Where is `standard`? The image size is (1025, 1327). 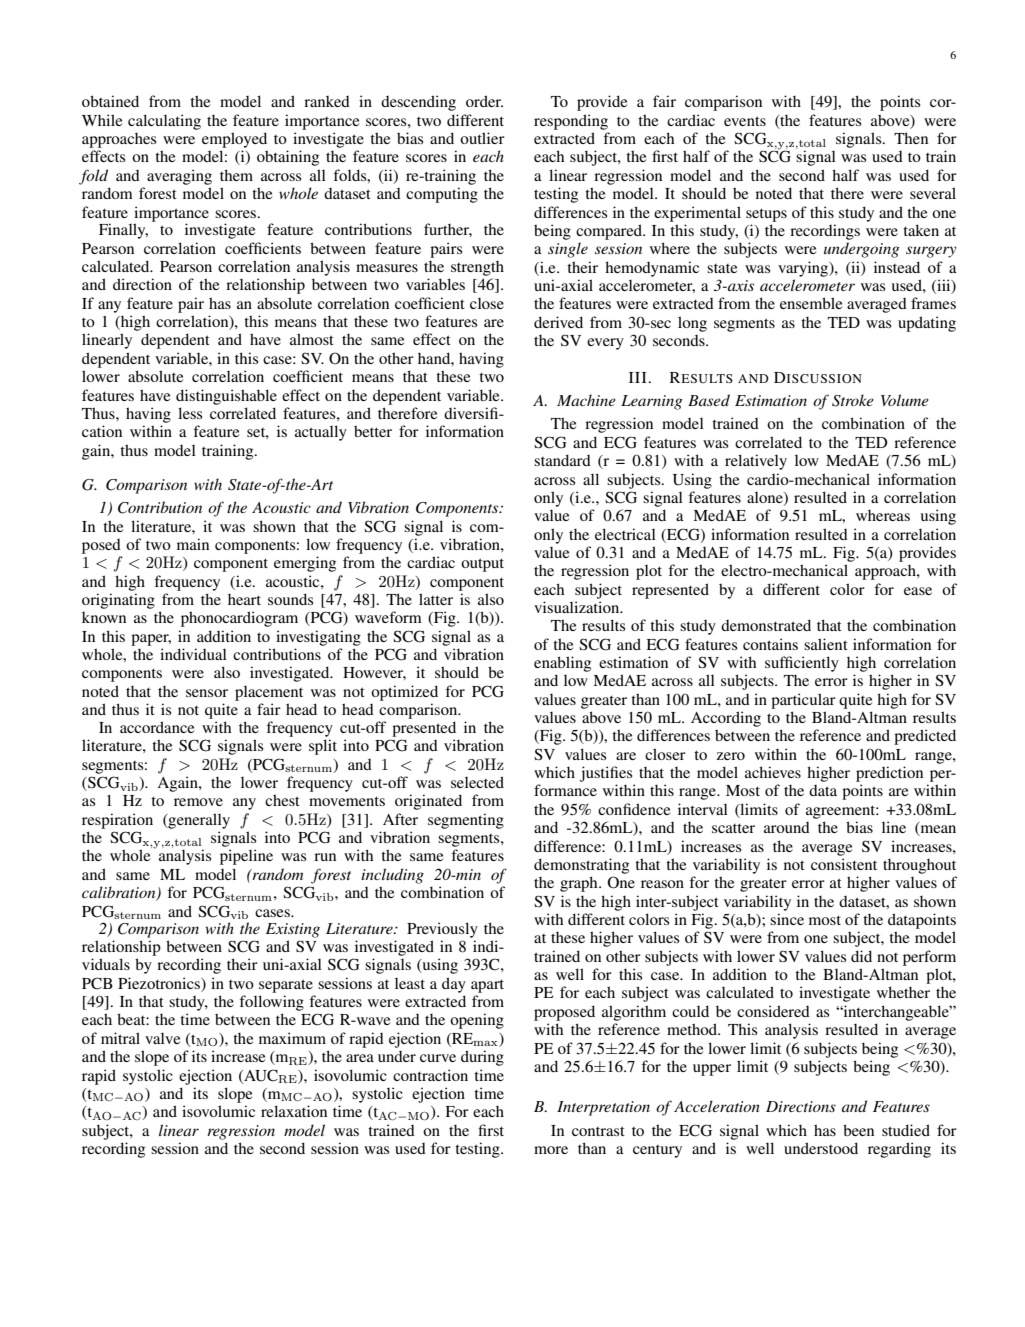 standard is located at coordinates (562, 460).
